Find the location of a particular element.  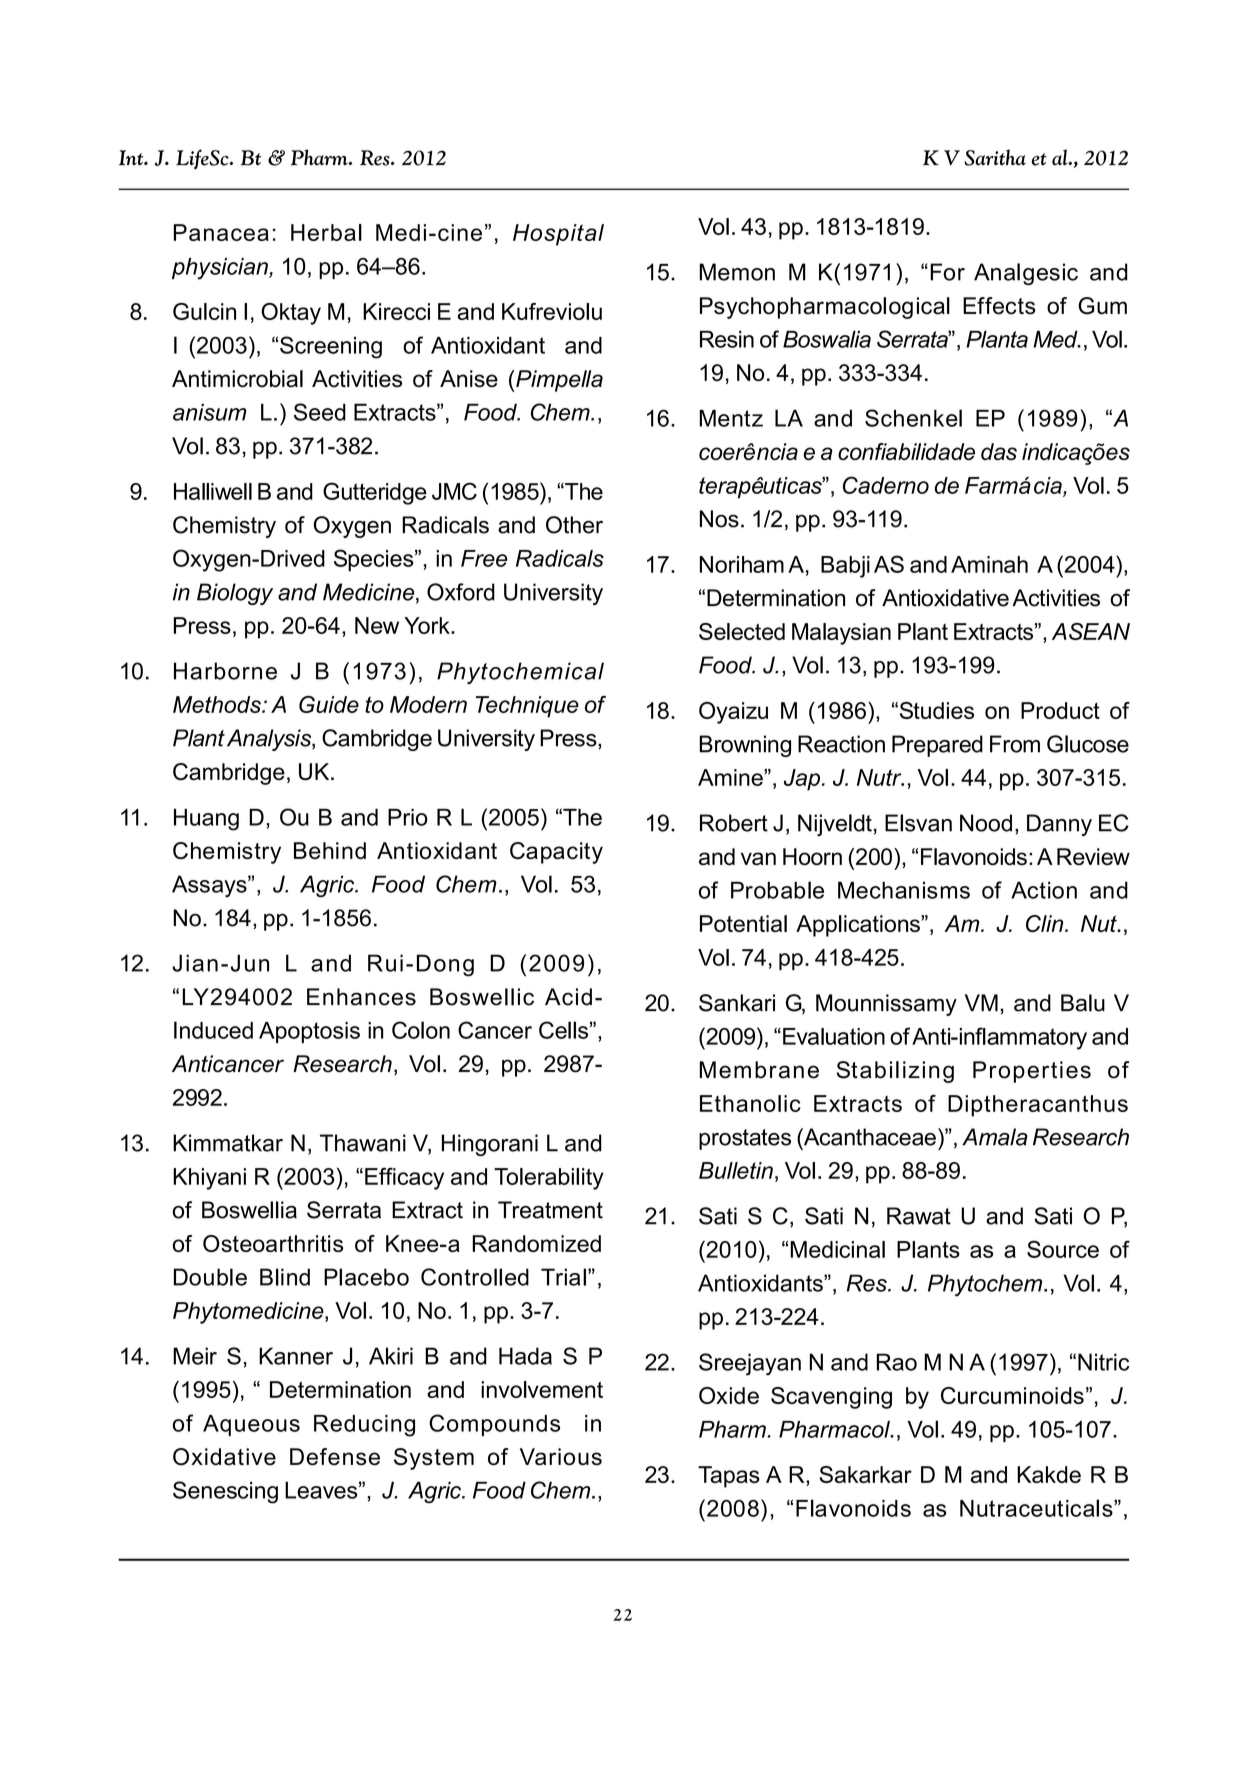

Hospital is located at coordinates (558, 235).
